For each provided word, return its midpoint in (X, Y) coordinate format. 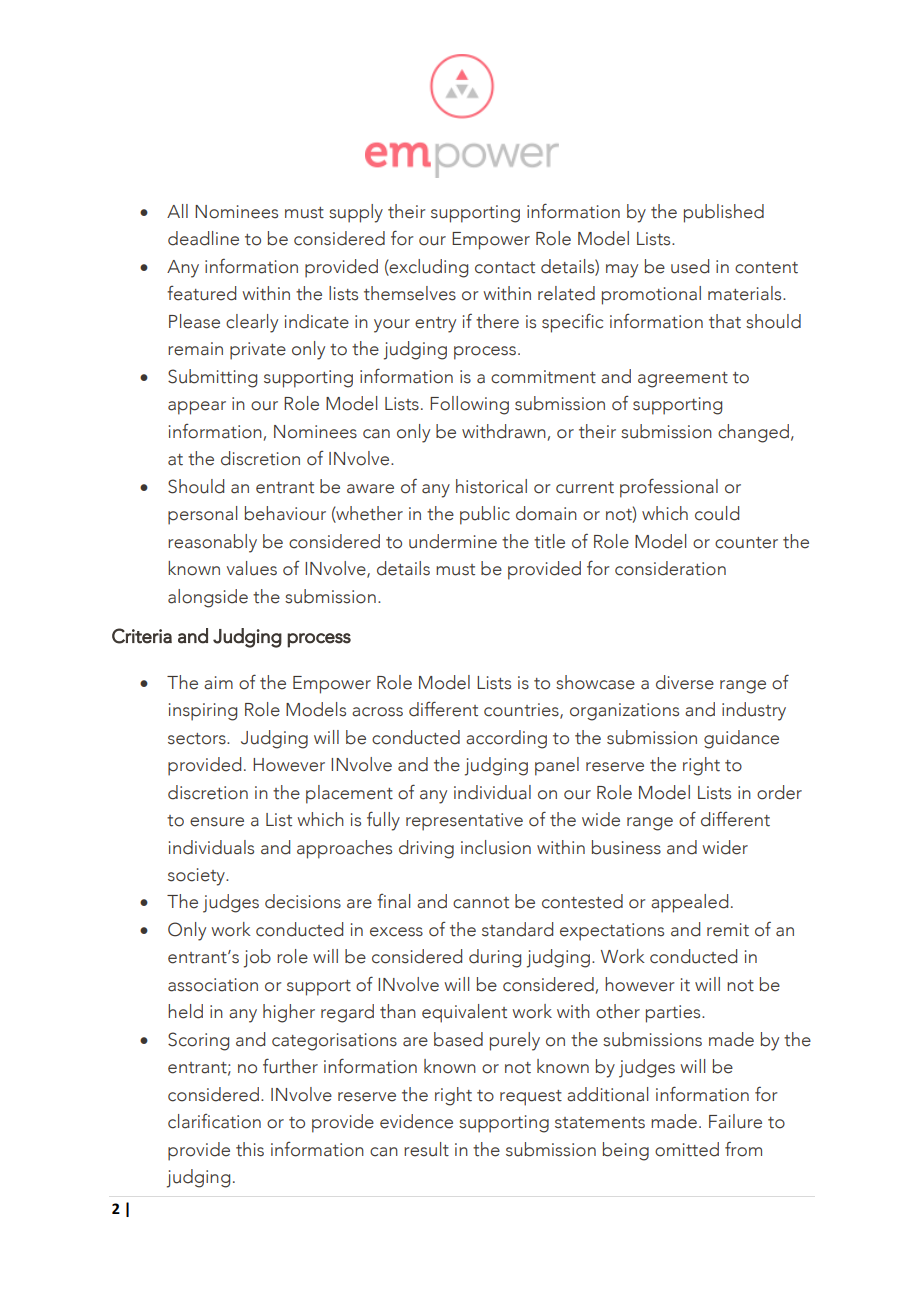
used (690, 266)
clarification (214, 1121)
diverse (685, 682)
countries (522, 711)
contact (505, 268)
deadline (203, 238)
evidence (416, 1121)
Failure (735, 1121)
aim (218, 683)
